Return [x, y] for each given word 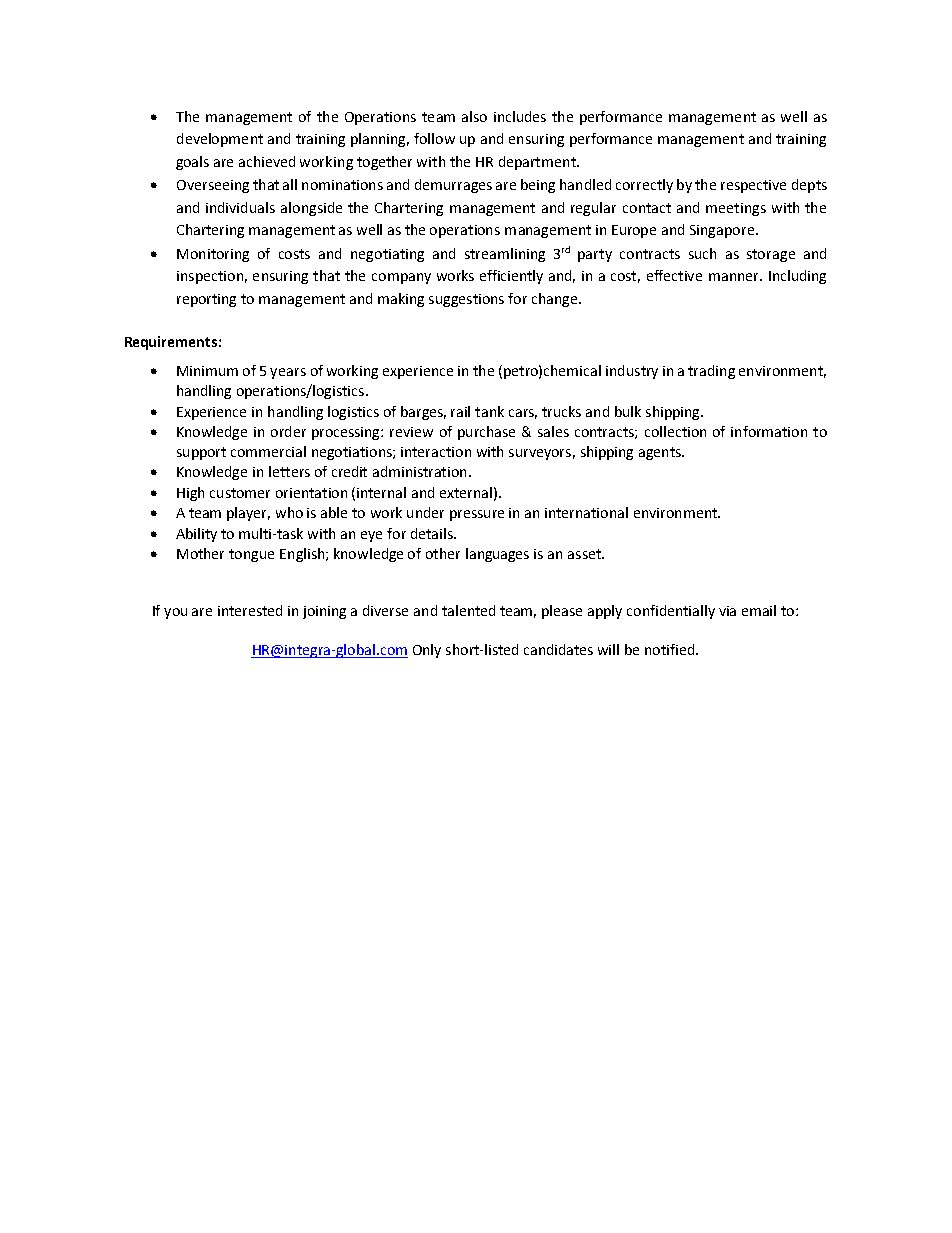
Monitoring [213, 255]
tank [489, 411]
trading [711, 372]
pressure [477, 515]
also [474, 116]
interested [250, 610]
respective [753, 186]
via [727, 611]
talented [468, 610]
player [248, 514]
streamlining [505, 255]
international [586, 512]
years [288, 373]
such [702, 253]
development [220, 140]
